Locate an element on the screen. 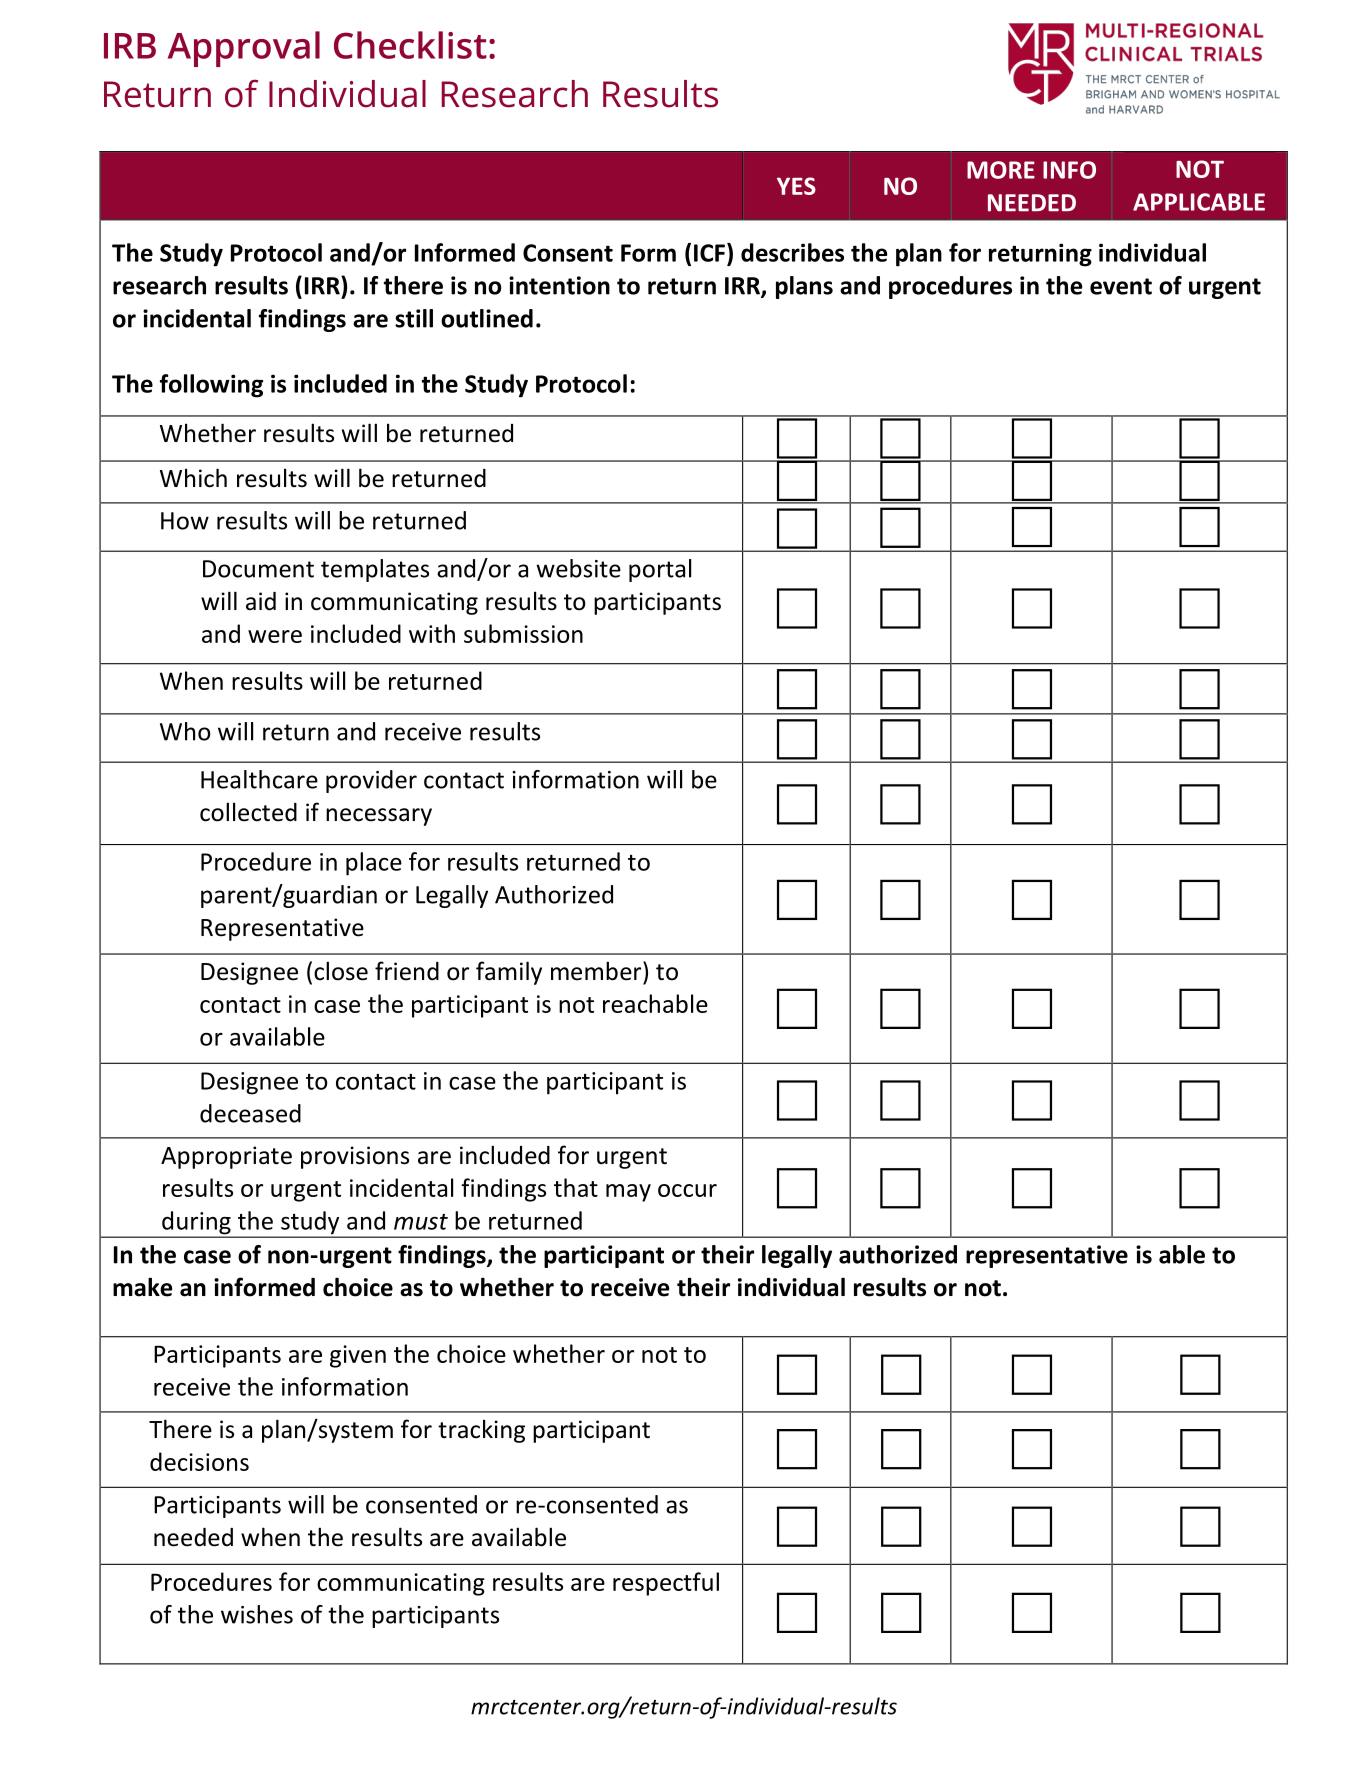 This screenshot has width=1368, height=1771. MORE is located at coordinates (1001, 170).
